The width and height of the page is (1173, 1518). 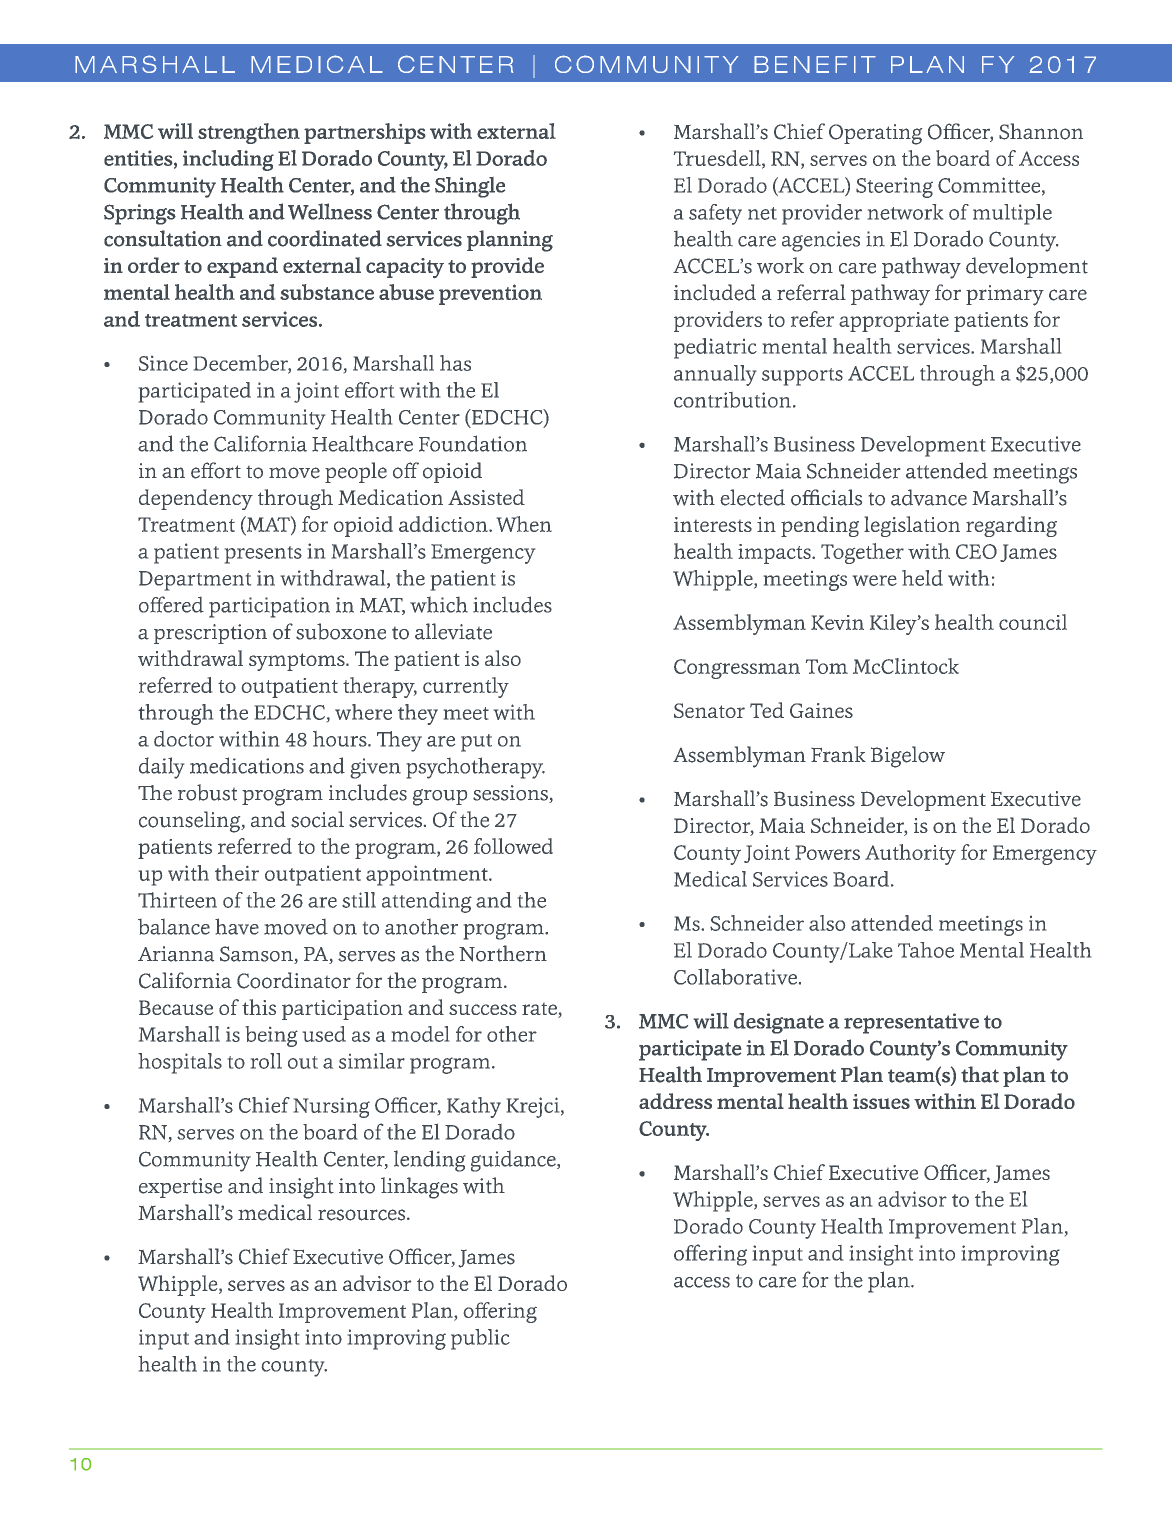 I want to click on public, so click(x=480, y=1339).
